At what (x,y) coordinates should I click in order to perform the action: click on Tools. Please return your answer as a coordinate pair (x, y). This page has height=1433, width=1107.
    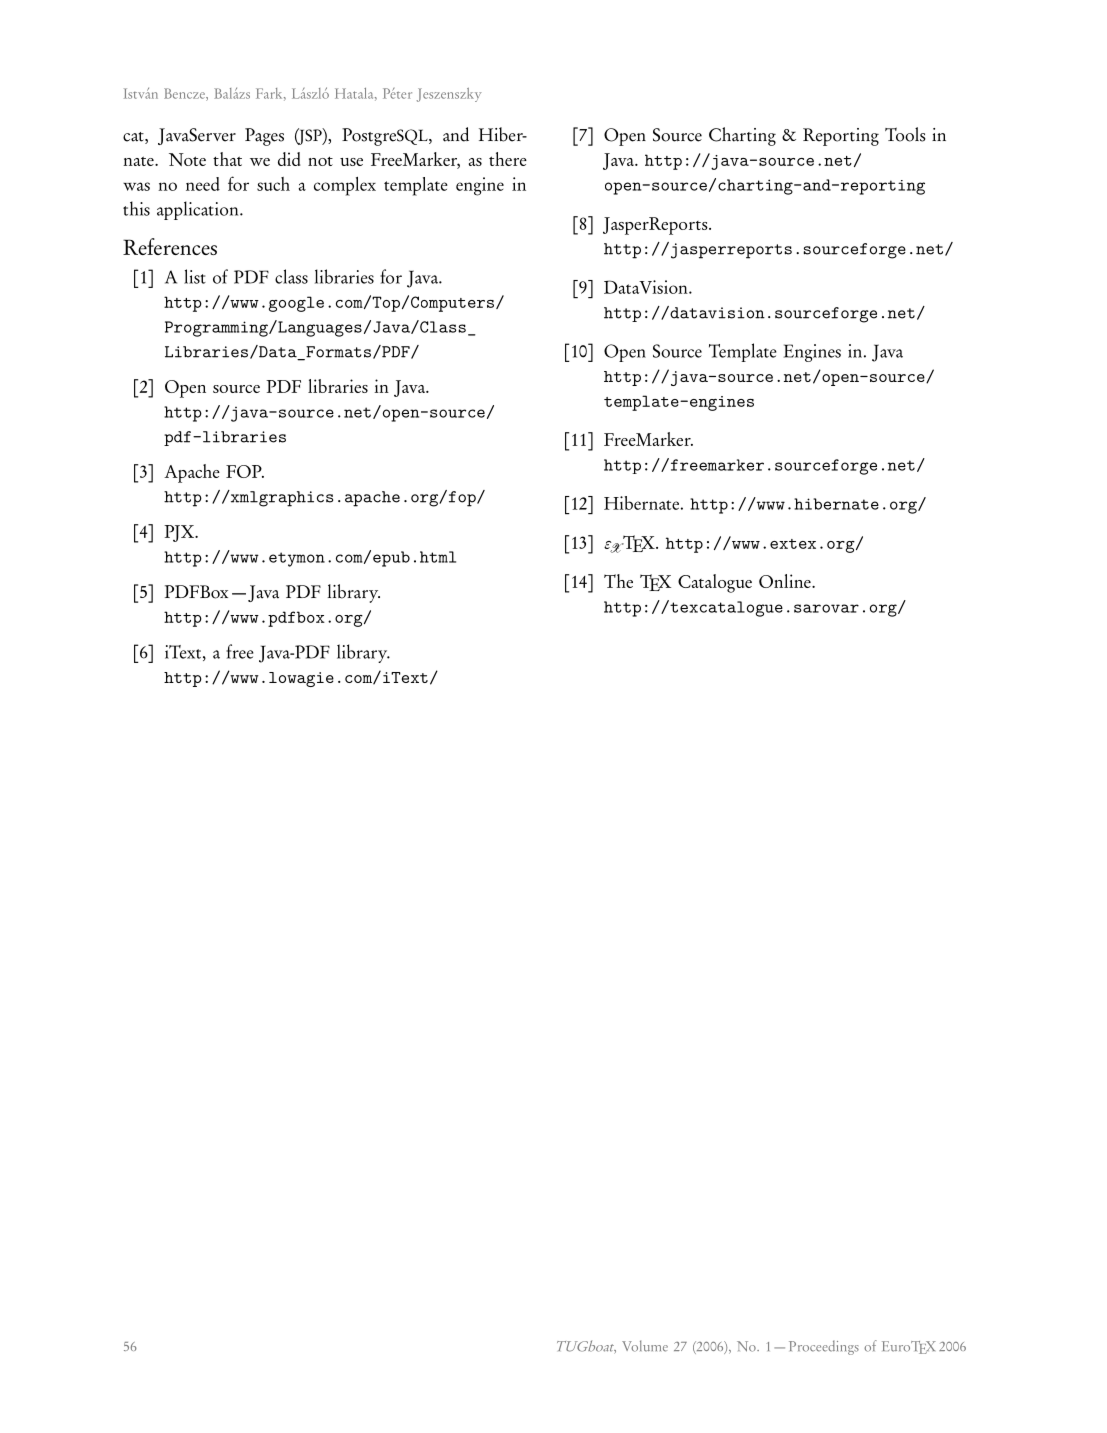
    Looking at the image, I should click on (905, 134).
